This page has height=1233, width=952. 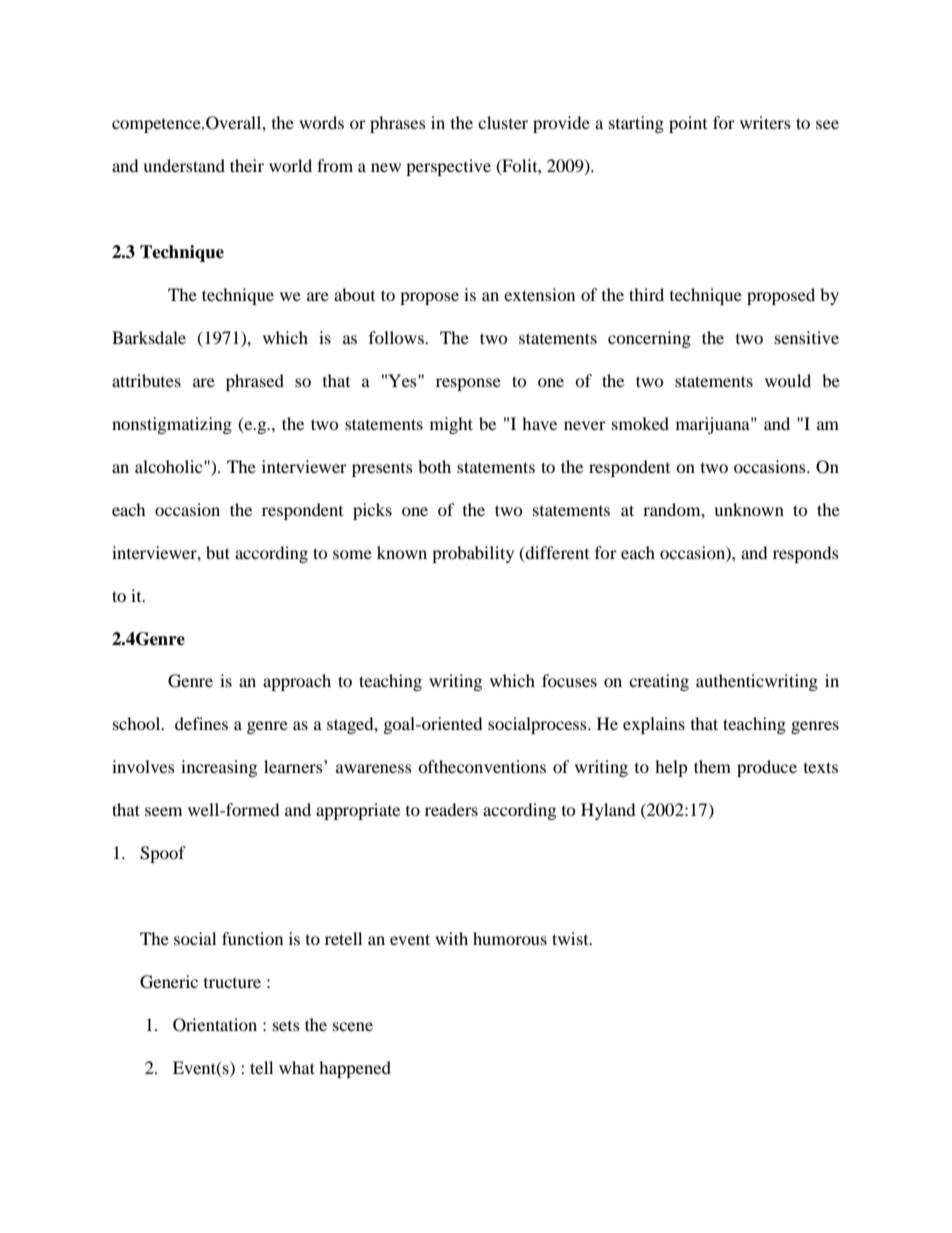 I want to click on responds, so click(x=806, y=554).
